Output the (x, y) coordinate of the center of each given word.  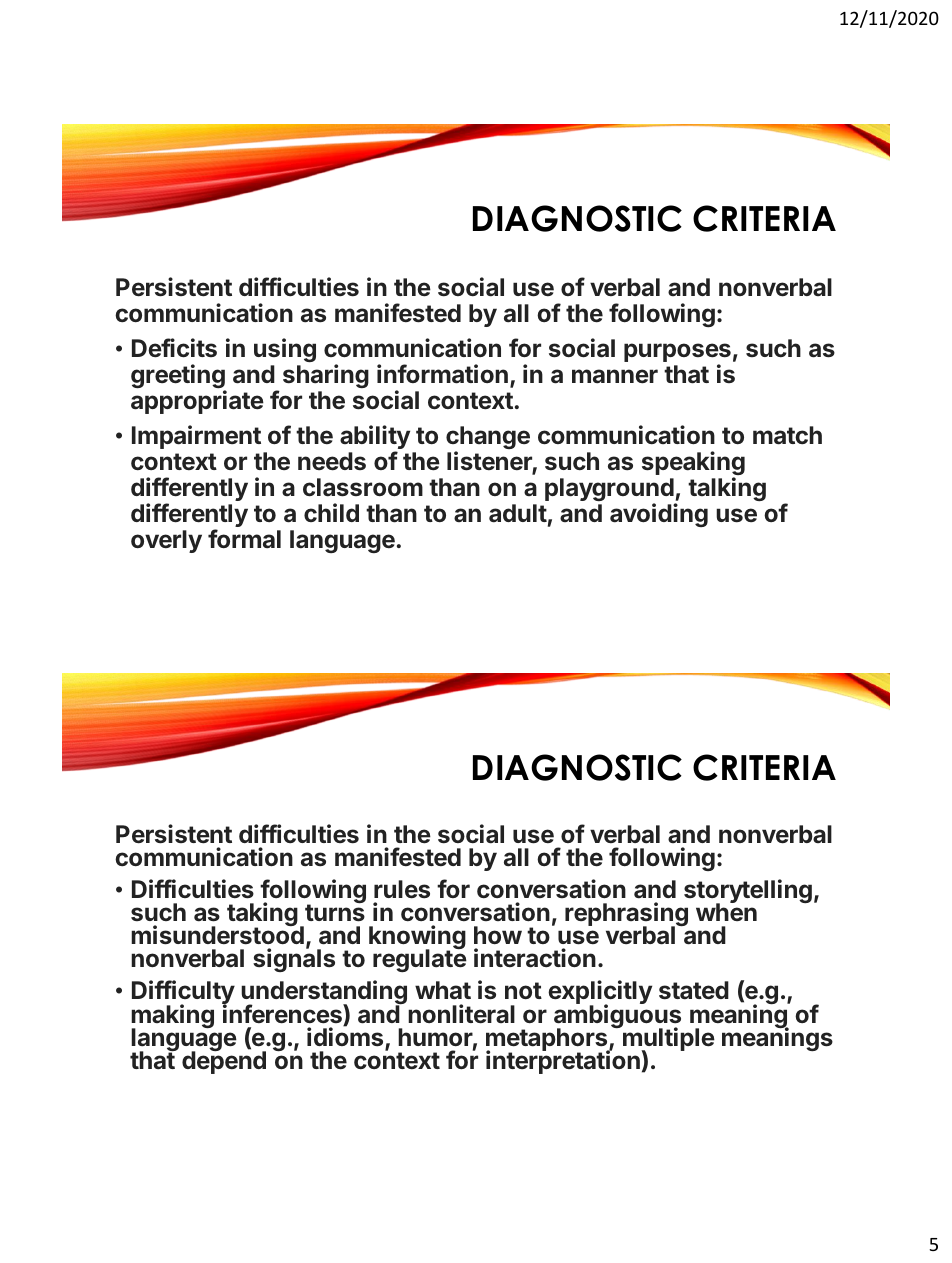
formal (244, 539)
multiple (668, 1040)
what (443, 990)
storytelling (748, 892)
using (285, 350)
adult (518, 513)
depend (224, 1062)
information (442, 374)
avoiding (659, 515)
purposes (677, 354)
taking (262, 915)
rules (402, 889)
